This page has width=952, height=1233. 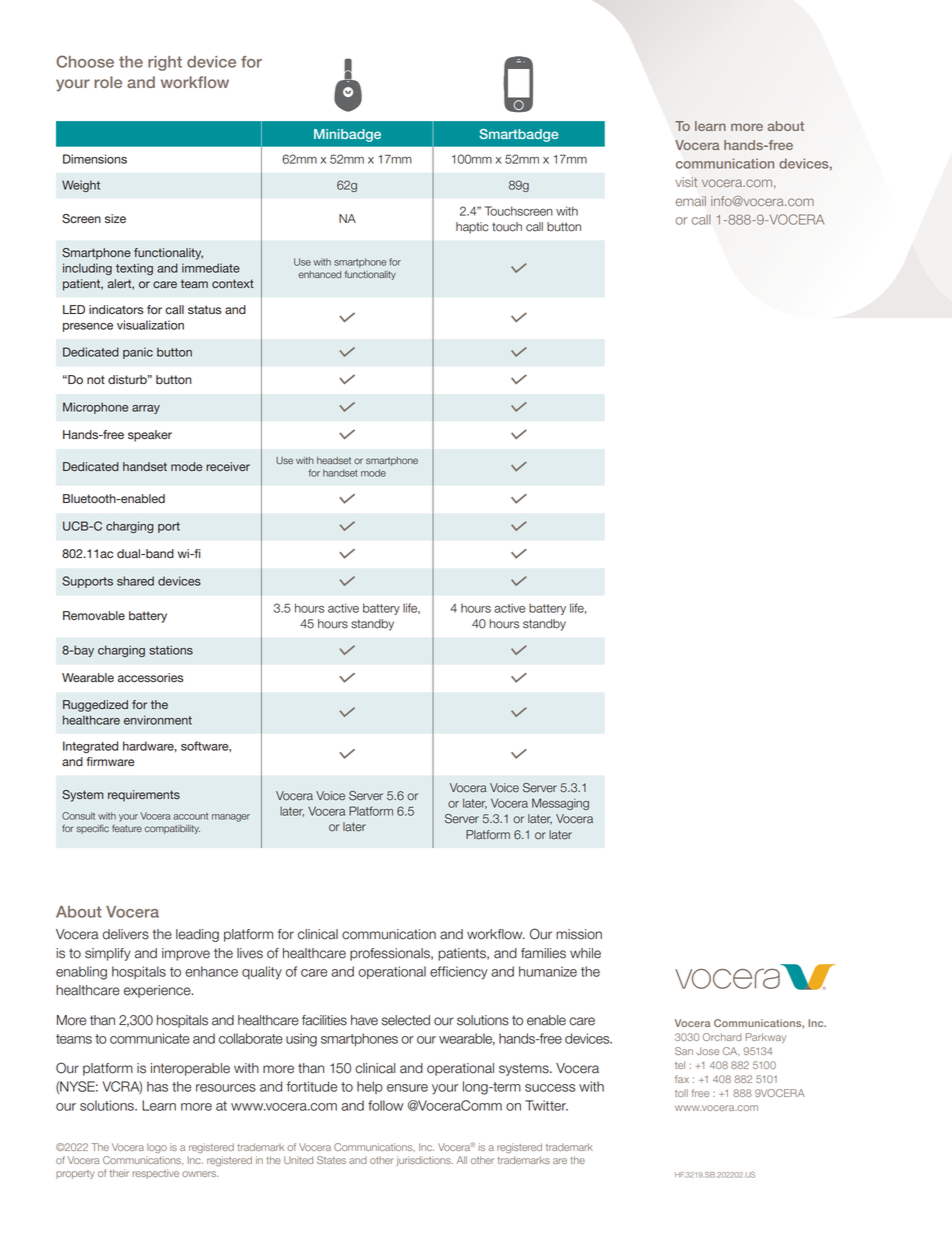 What do you see at coordinates (334, 461) in the page?
I see `headset` at bounding box center [334, 461].
